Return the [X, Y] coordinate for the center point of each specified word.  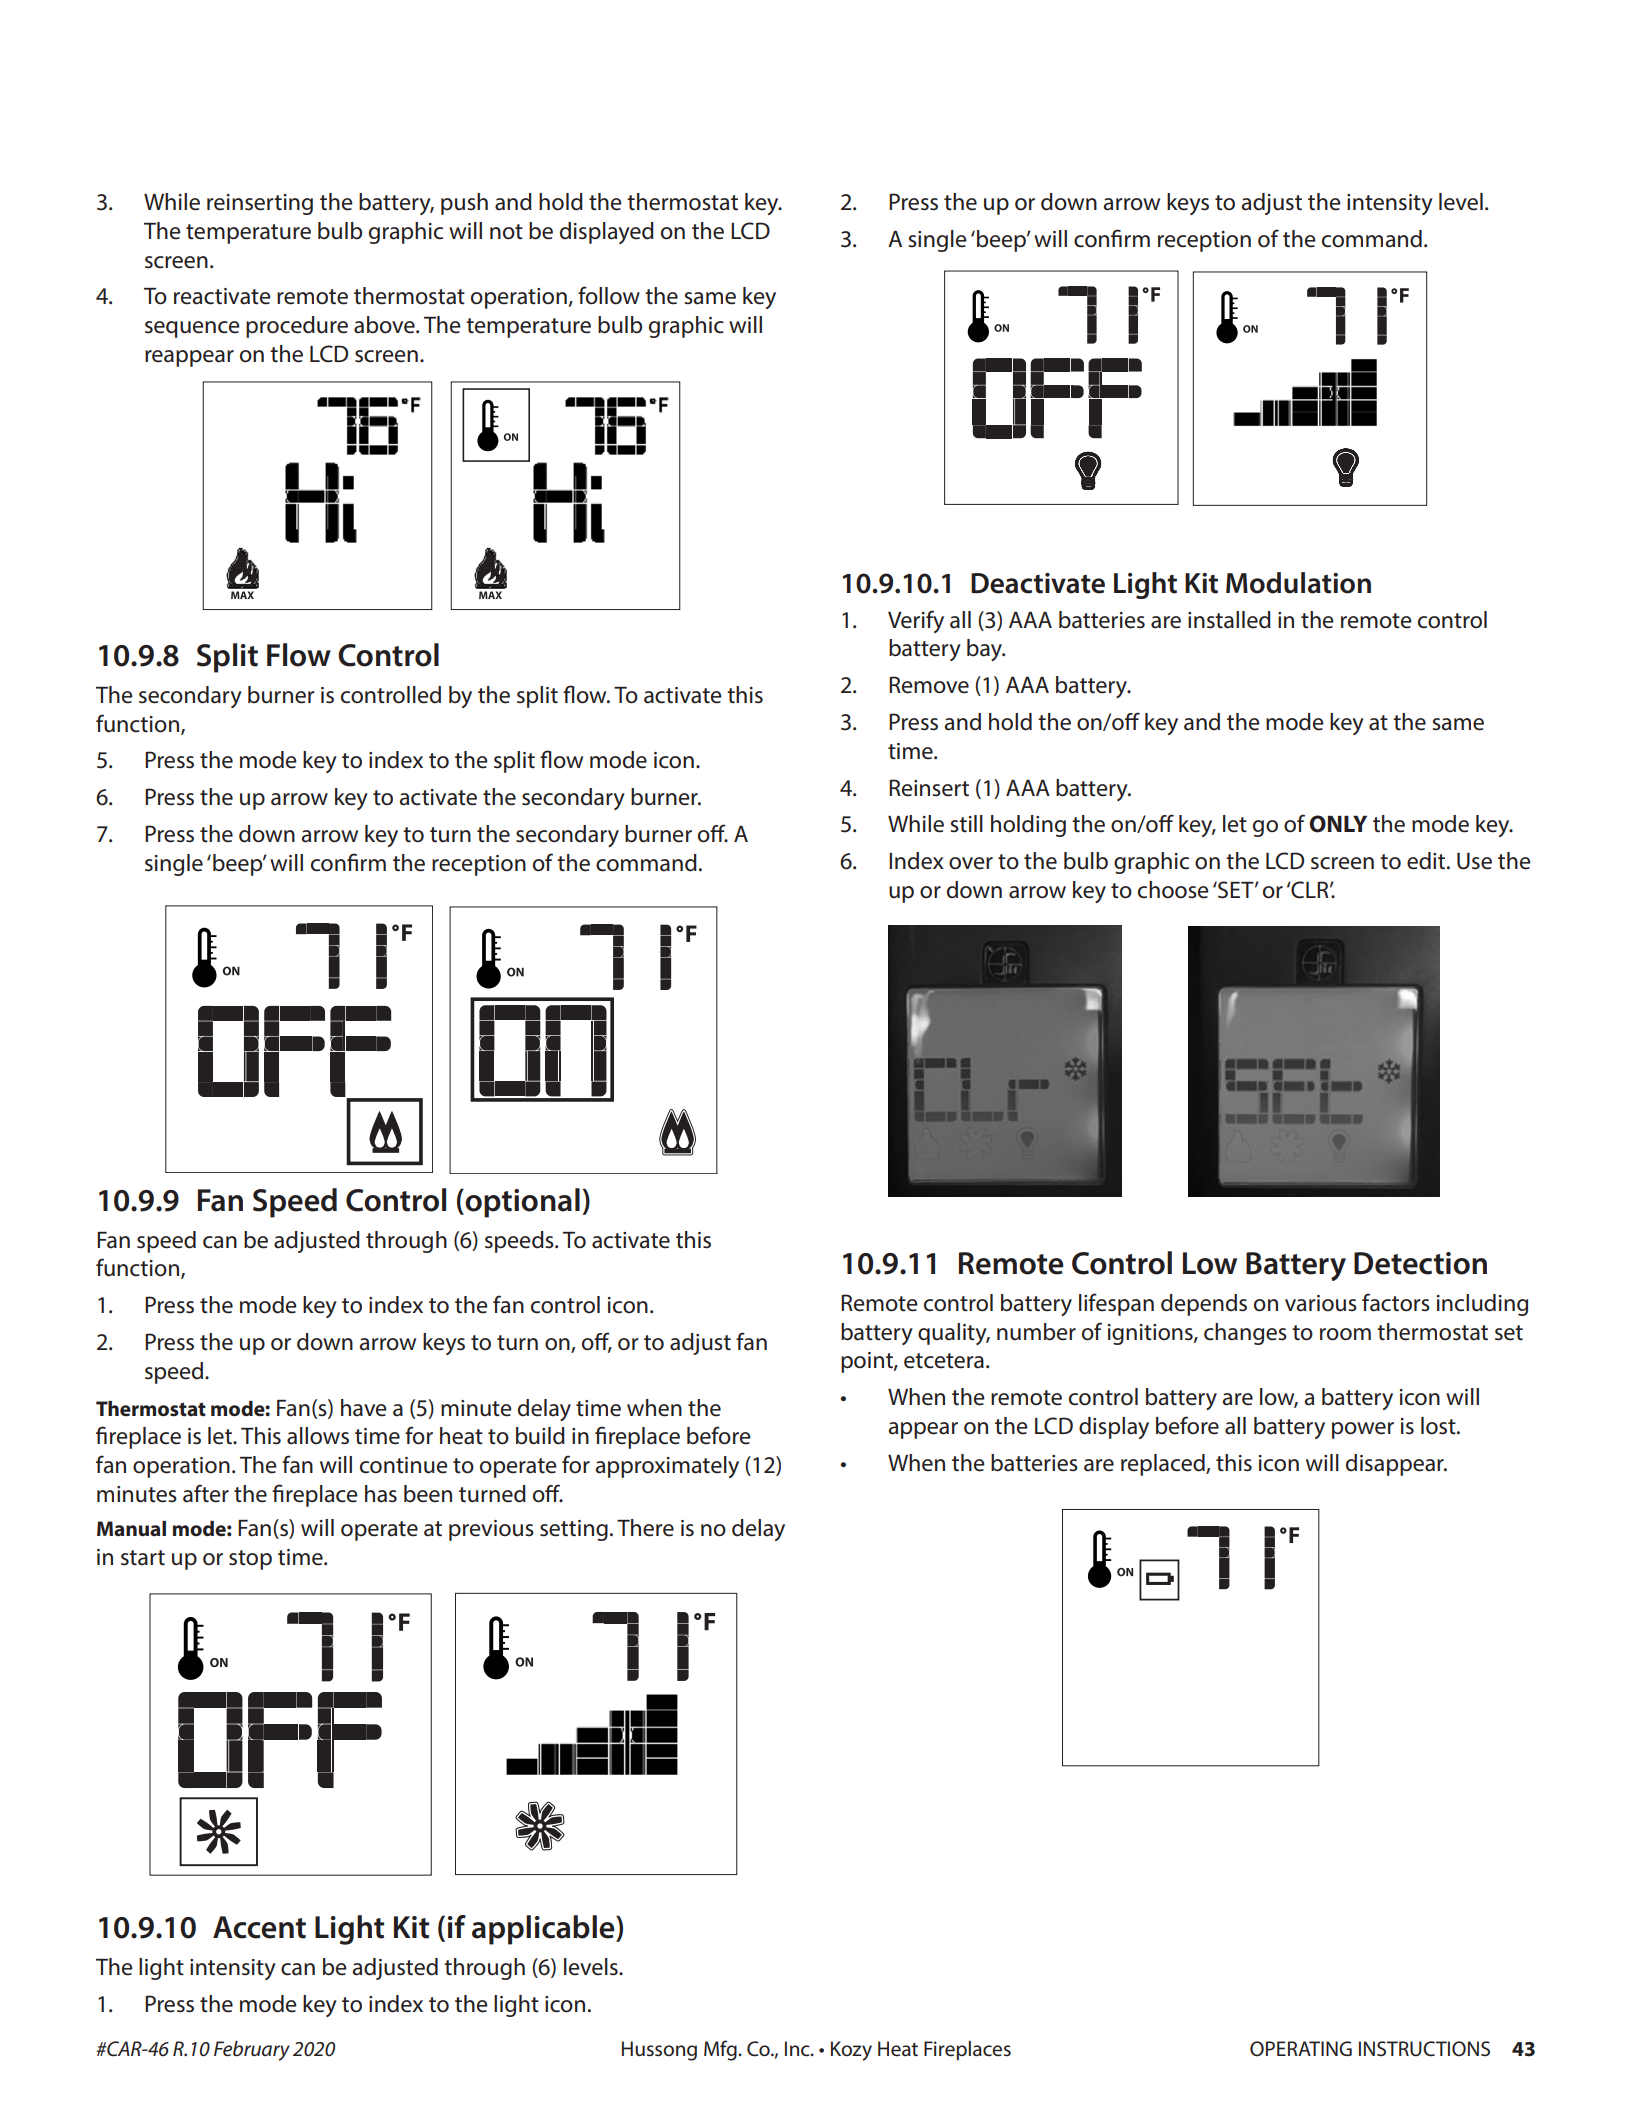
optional [521, 1203]
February [252, 2051]
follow [609, 295]
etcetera [944, 1361]
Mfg [721, 2050]
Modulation [1298, 583]
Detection [1420, 1263]
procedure [297, 327]
